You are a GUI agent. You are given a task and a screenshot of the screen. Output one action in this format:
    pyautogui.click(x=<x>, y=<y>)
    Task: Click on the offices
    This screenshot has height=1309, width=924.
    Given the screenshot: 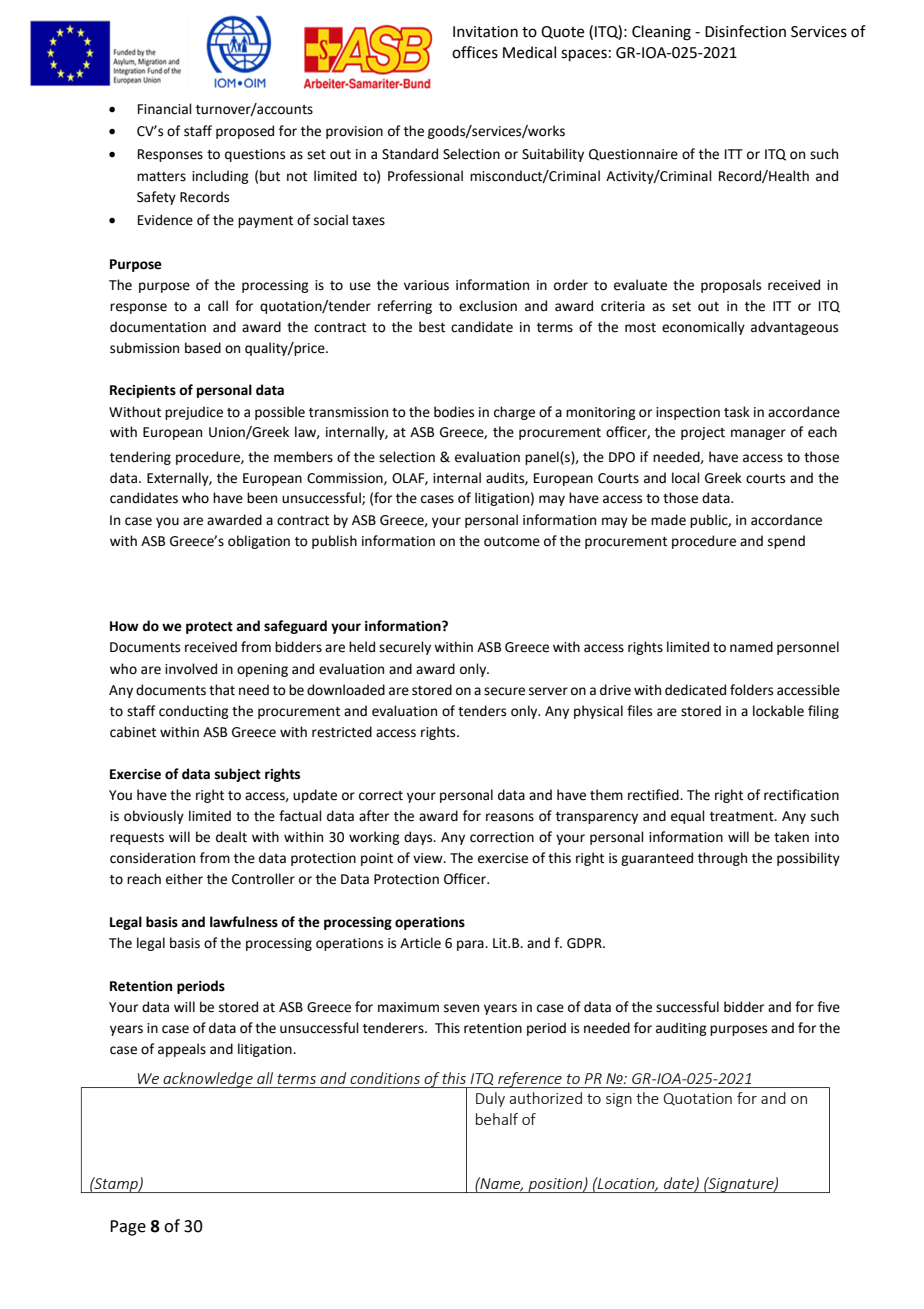 What is the action you would take?
    pyautogui.click(x=475, y=52)
